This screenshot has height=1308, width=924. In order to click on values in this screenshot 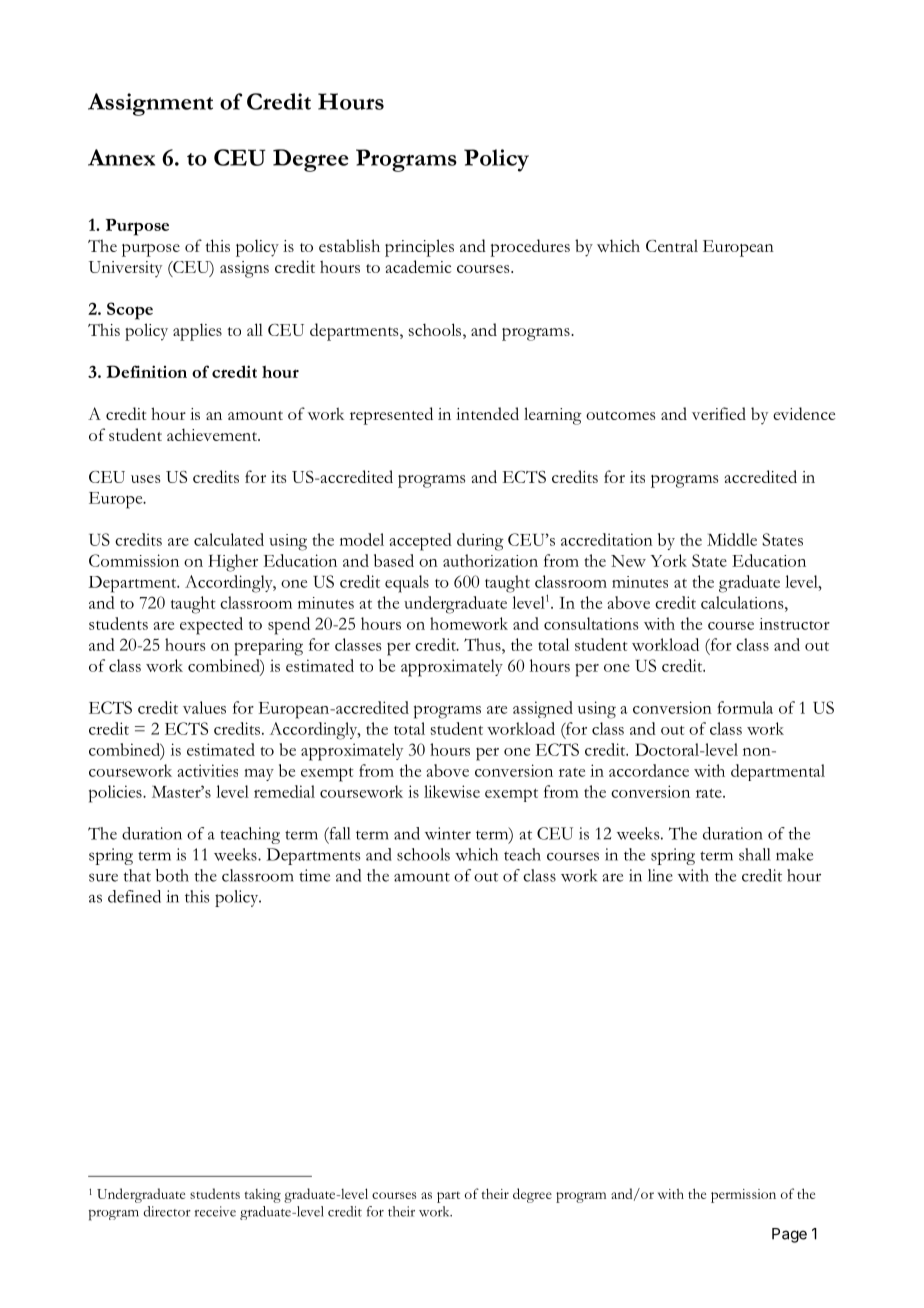, I will do `click(204, 707)`.
